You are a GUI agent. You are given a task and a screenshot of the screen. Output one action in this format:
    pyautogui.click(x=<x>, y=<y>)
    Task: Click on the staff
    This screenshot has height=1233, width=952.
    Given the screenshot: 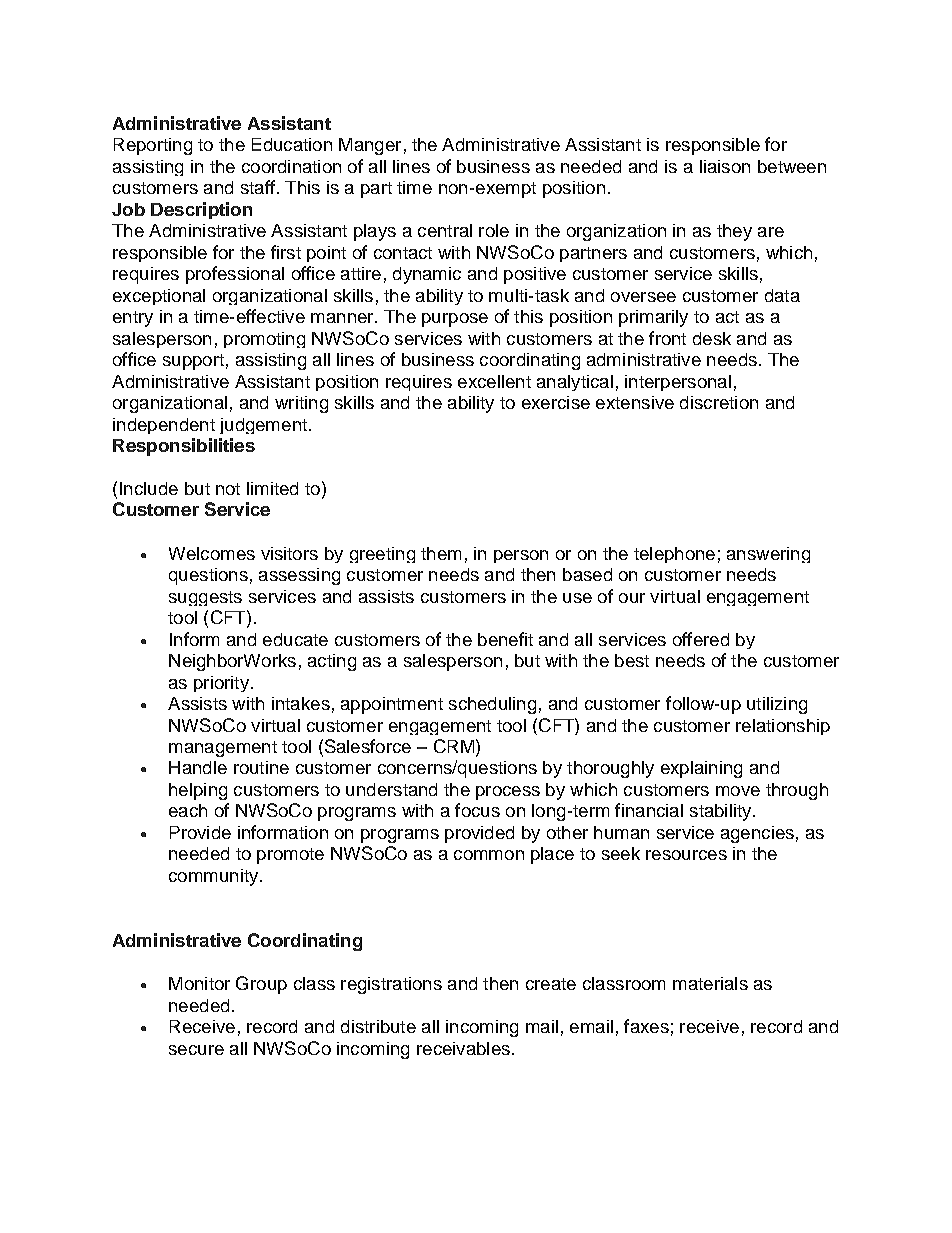 What is the action you would take?
    pyautogui.click(x=258, y=187)
